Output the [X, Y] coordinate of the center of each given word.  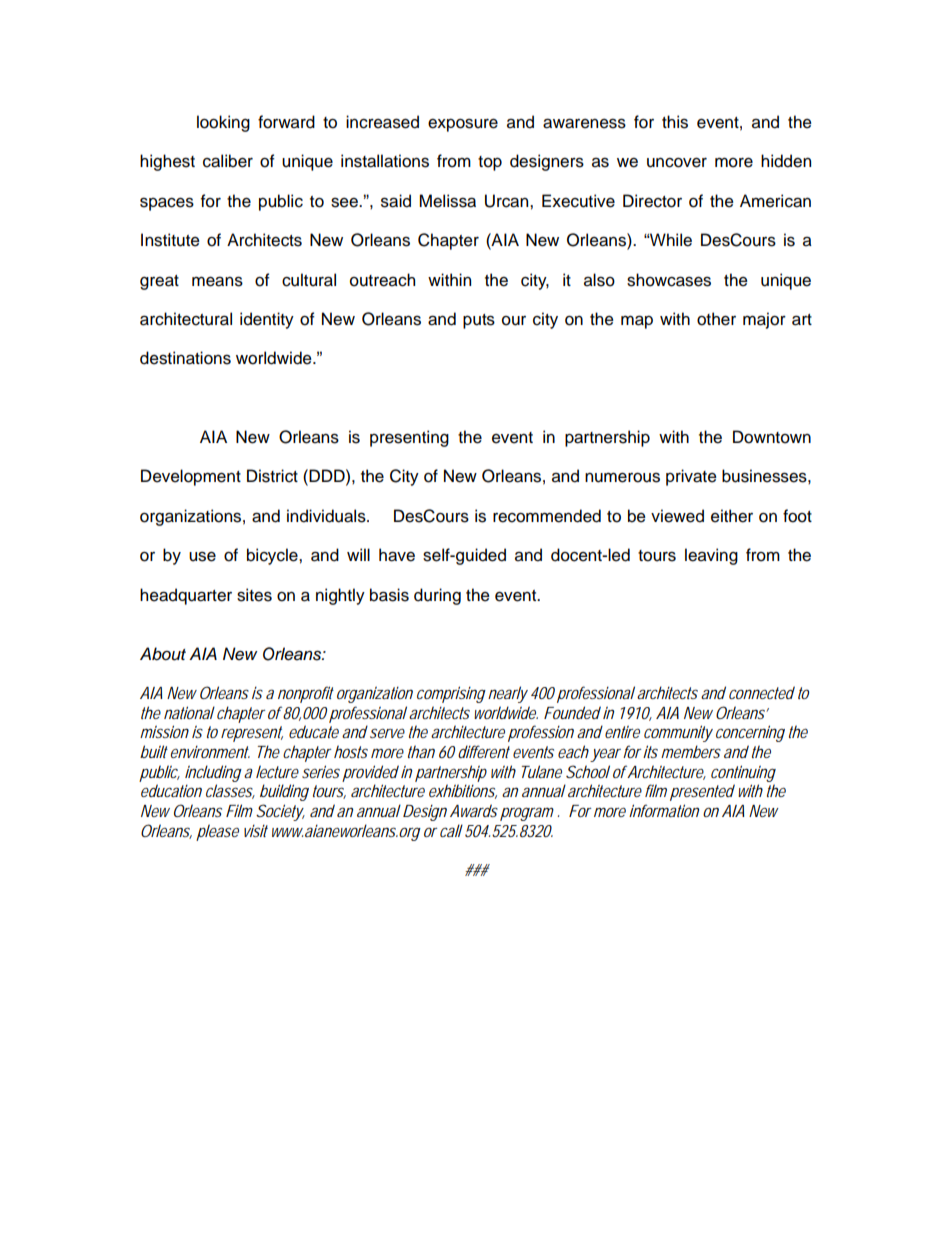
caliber [228, 161]
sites [254, 595]
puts [479, 321]
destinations [185, 358]
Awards [474, 810]
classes [230, 791]
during [437, 596]
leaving [711, 556]
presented [702, 792]
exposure [463, 125]
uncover [677, 162]
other [716, 319]
